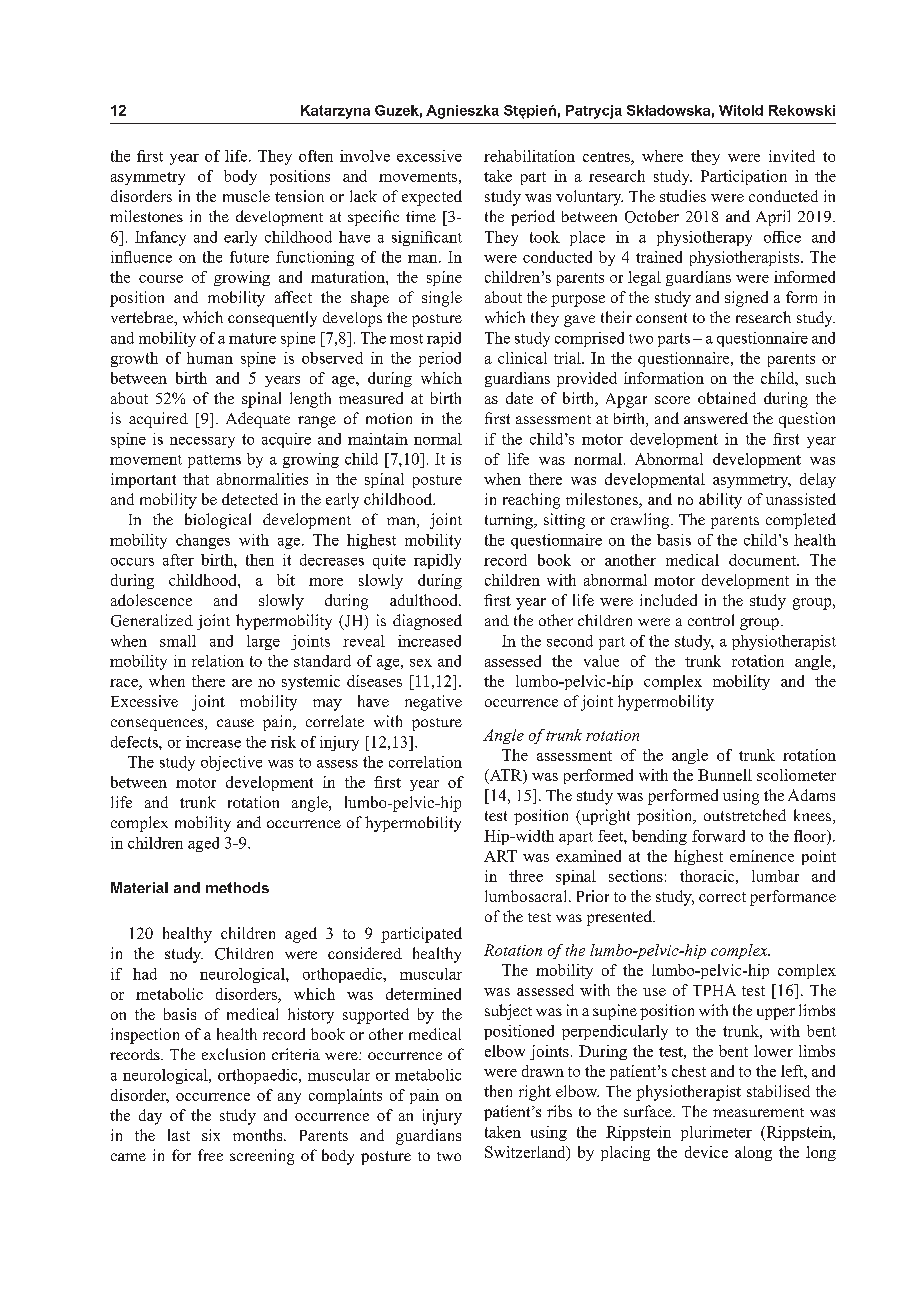 The width and height of the document is (924, 1308). I want to click on document, so click(763, 560).
